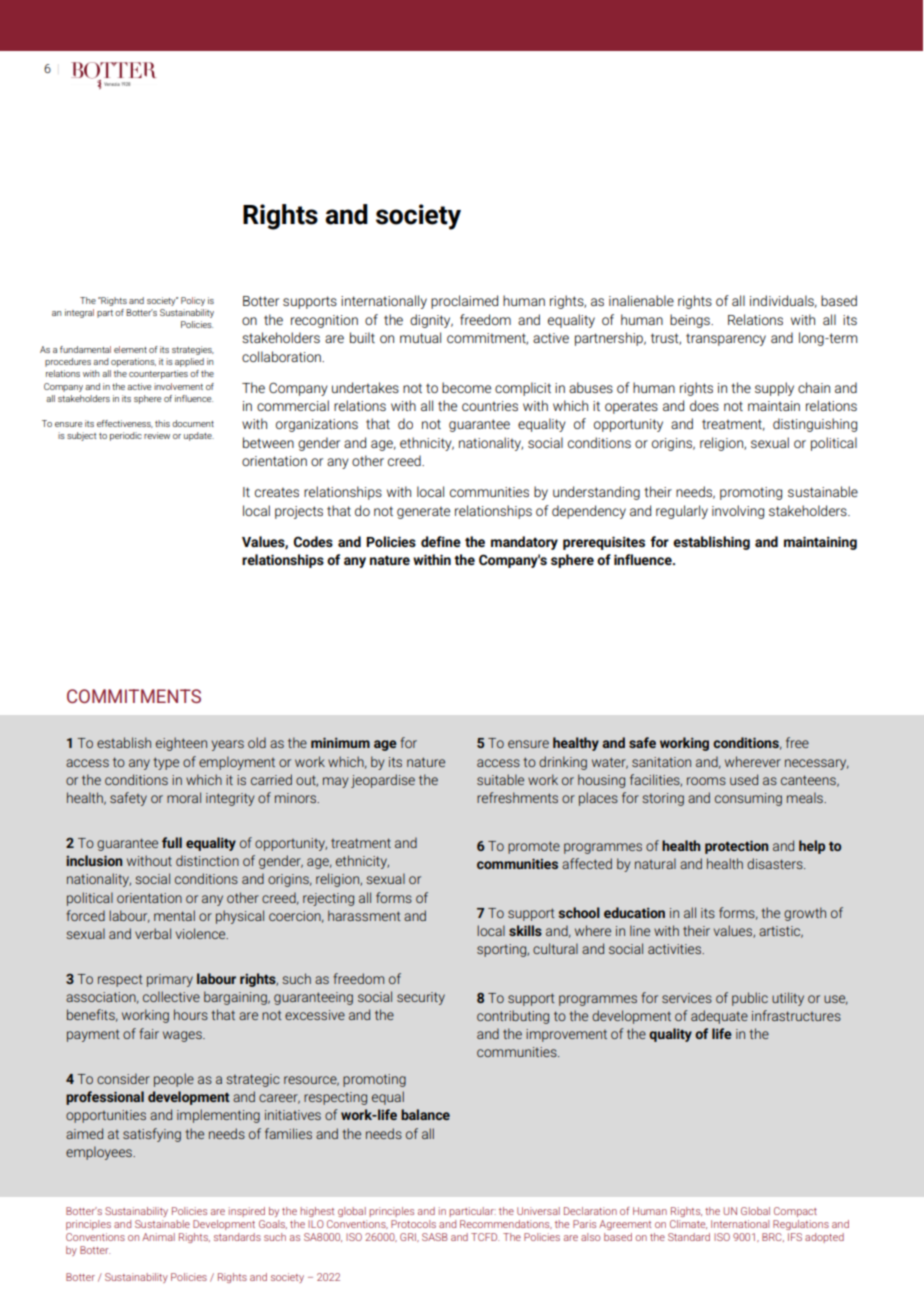 The height and width of the image is (1308, 924). What do you see at coordinates (277, 492) in the image?
I see `creates` at bounding box center [277, 492].
